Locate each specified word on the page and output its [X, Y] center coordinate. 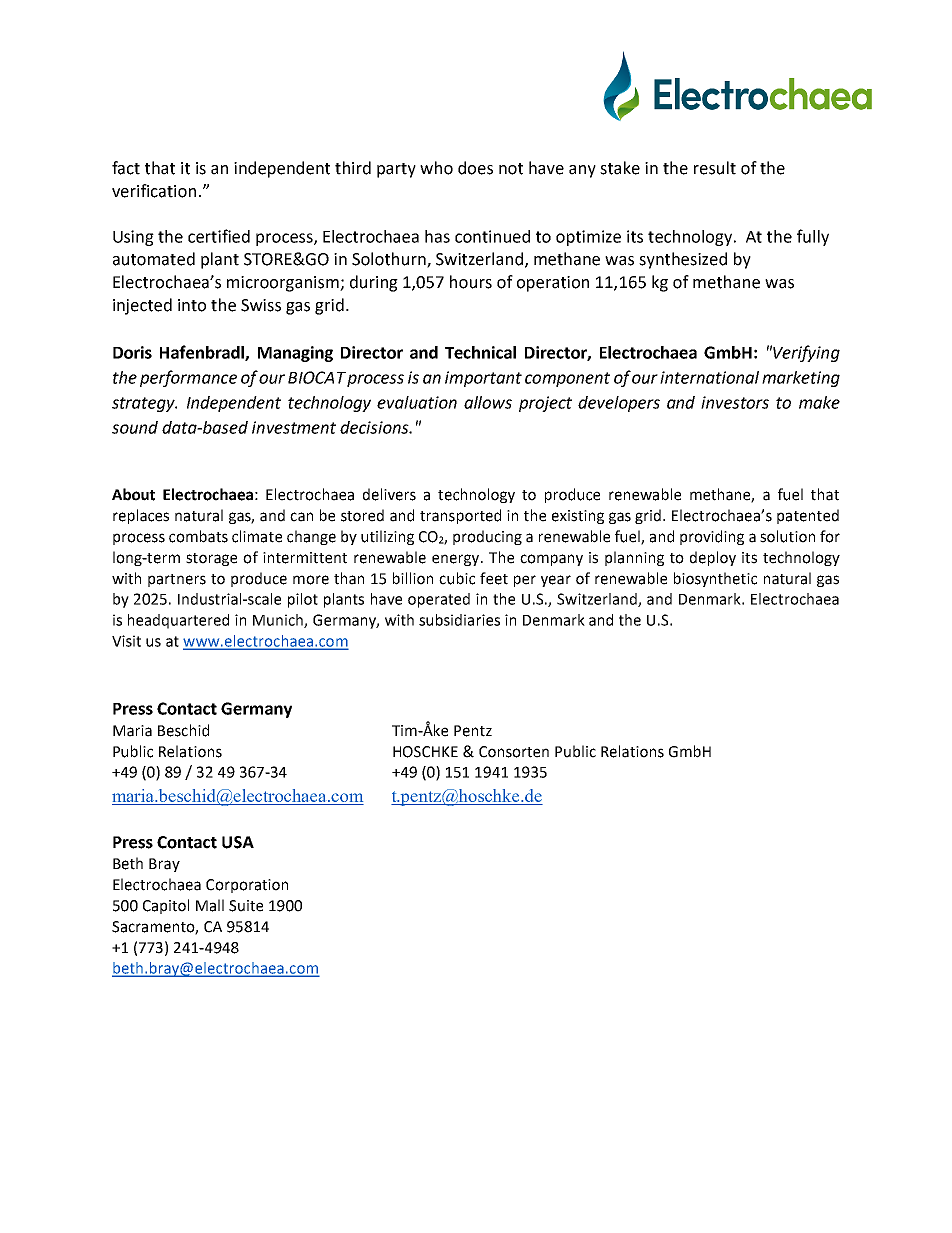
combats [198, 536]
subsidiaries [459, 620]
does [475, 168]
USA [238, 842]
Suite [246, 906]
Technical [480, 352]
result [715, 168]
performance [188, 378]
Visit [126, 641]
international [709, 377]
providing [712, 537]
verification [154, 191]
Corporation [247, 886]
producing [487, 537]
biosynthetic [715, 579]
